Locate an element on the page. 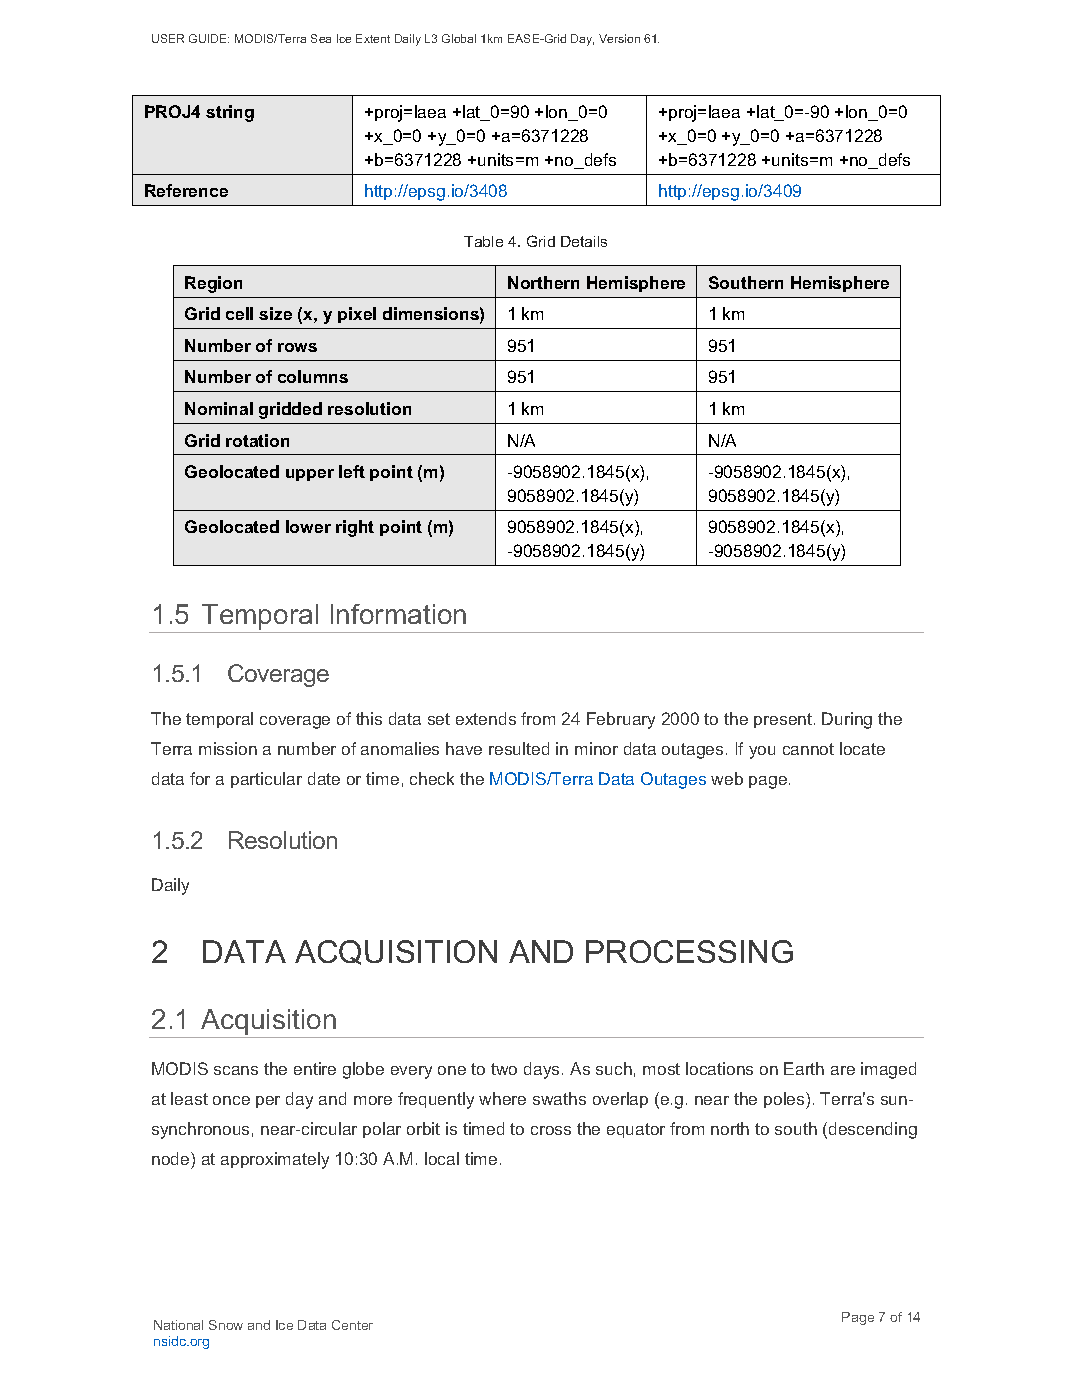 This page has height=1389, width=1073. Snow is located at coordinates (226, 1325).
